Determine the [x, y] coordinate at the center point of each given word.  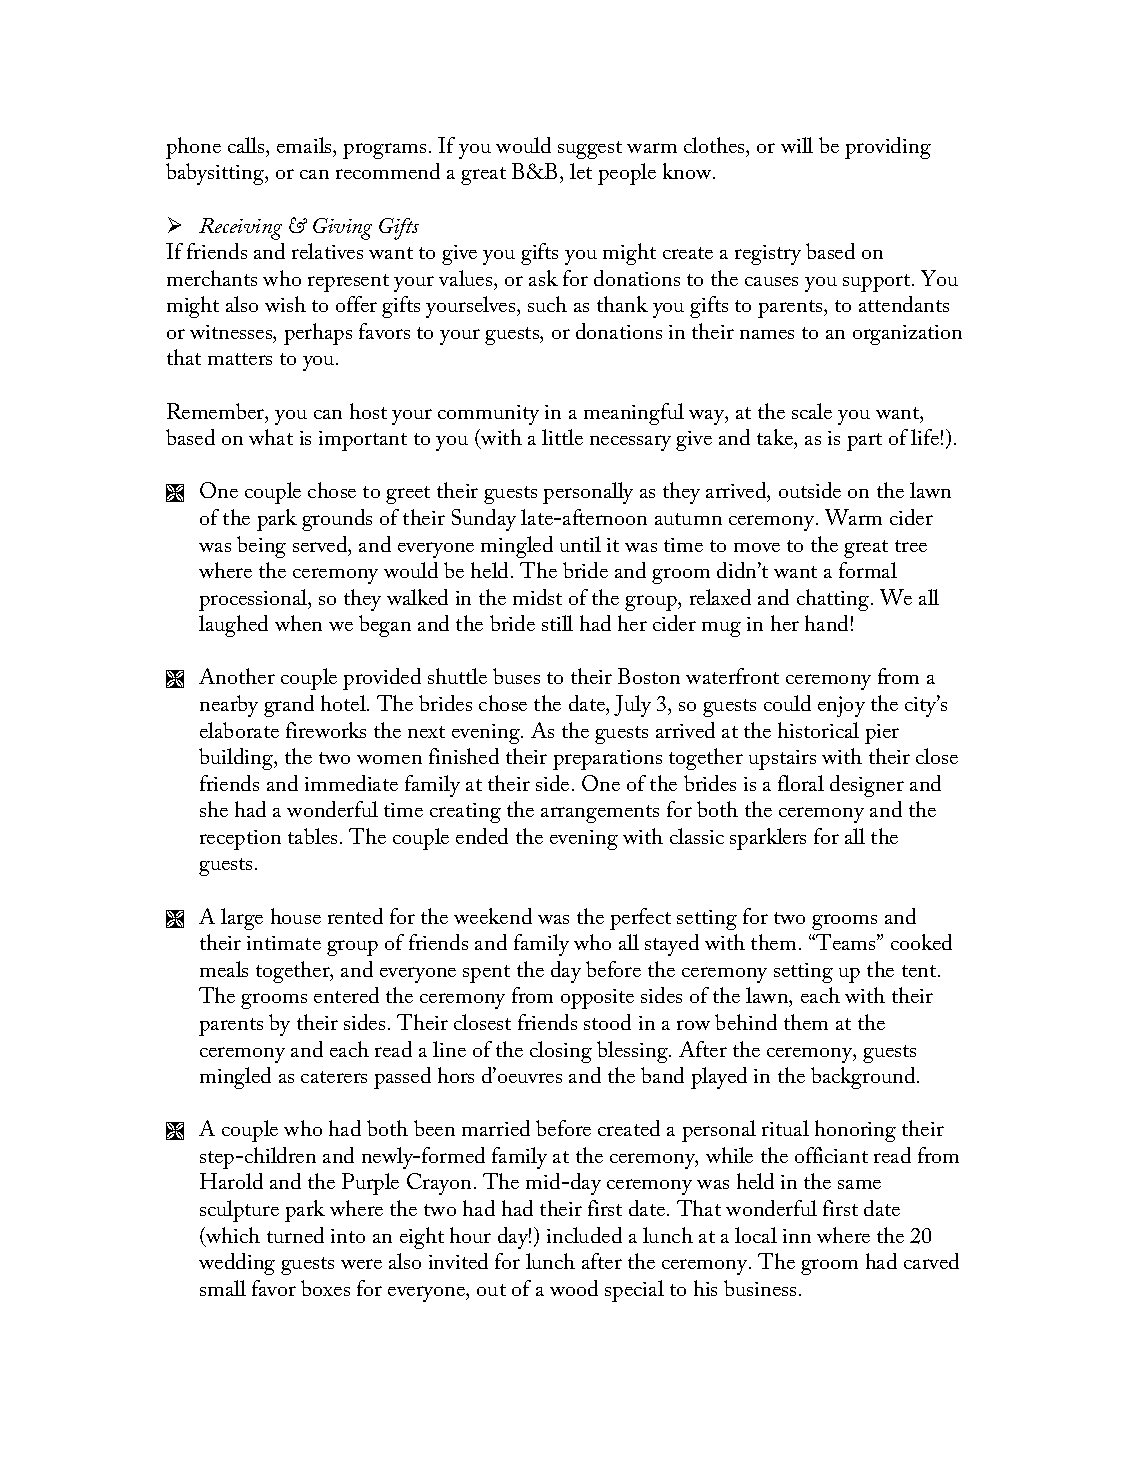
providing [888, 148]
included [584, 1235]
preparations [607, 760]
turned [295, 1235]
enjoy [841, 706]
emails [305, 145]
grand [289, 706]
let [581, 171]
